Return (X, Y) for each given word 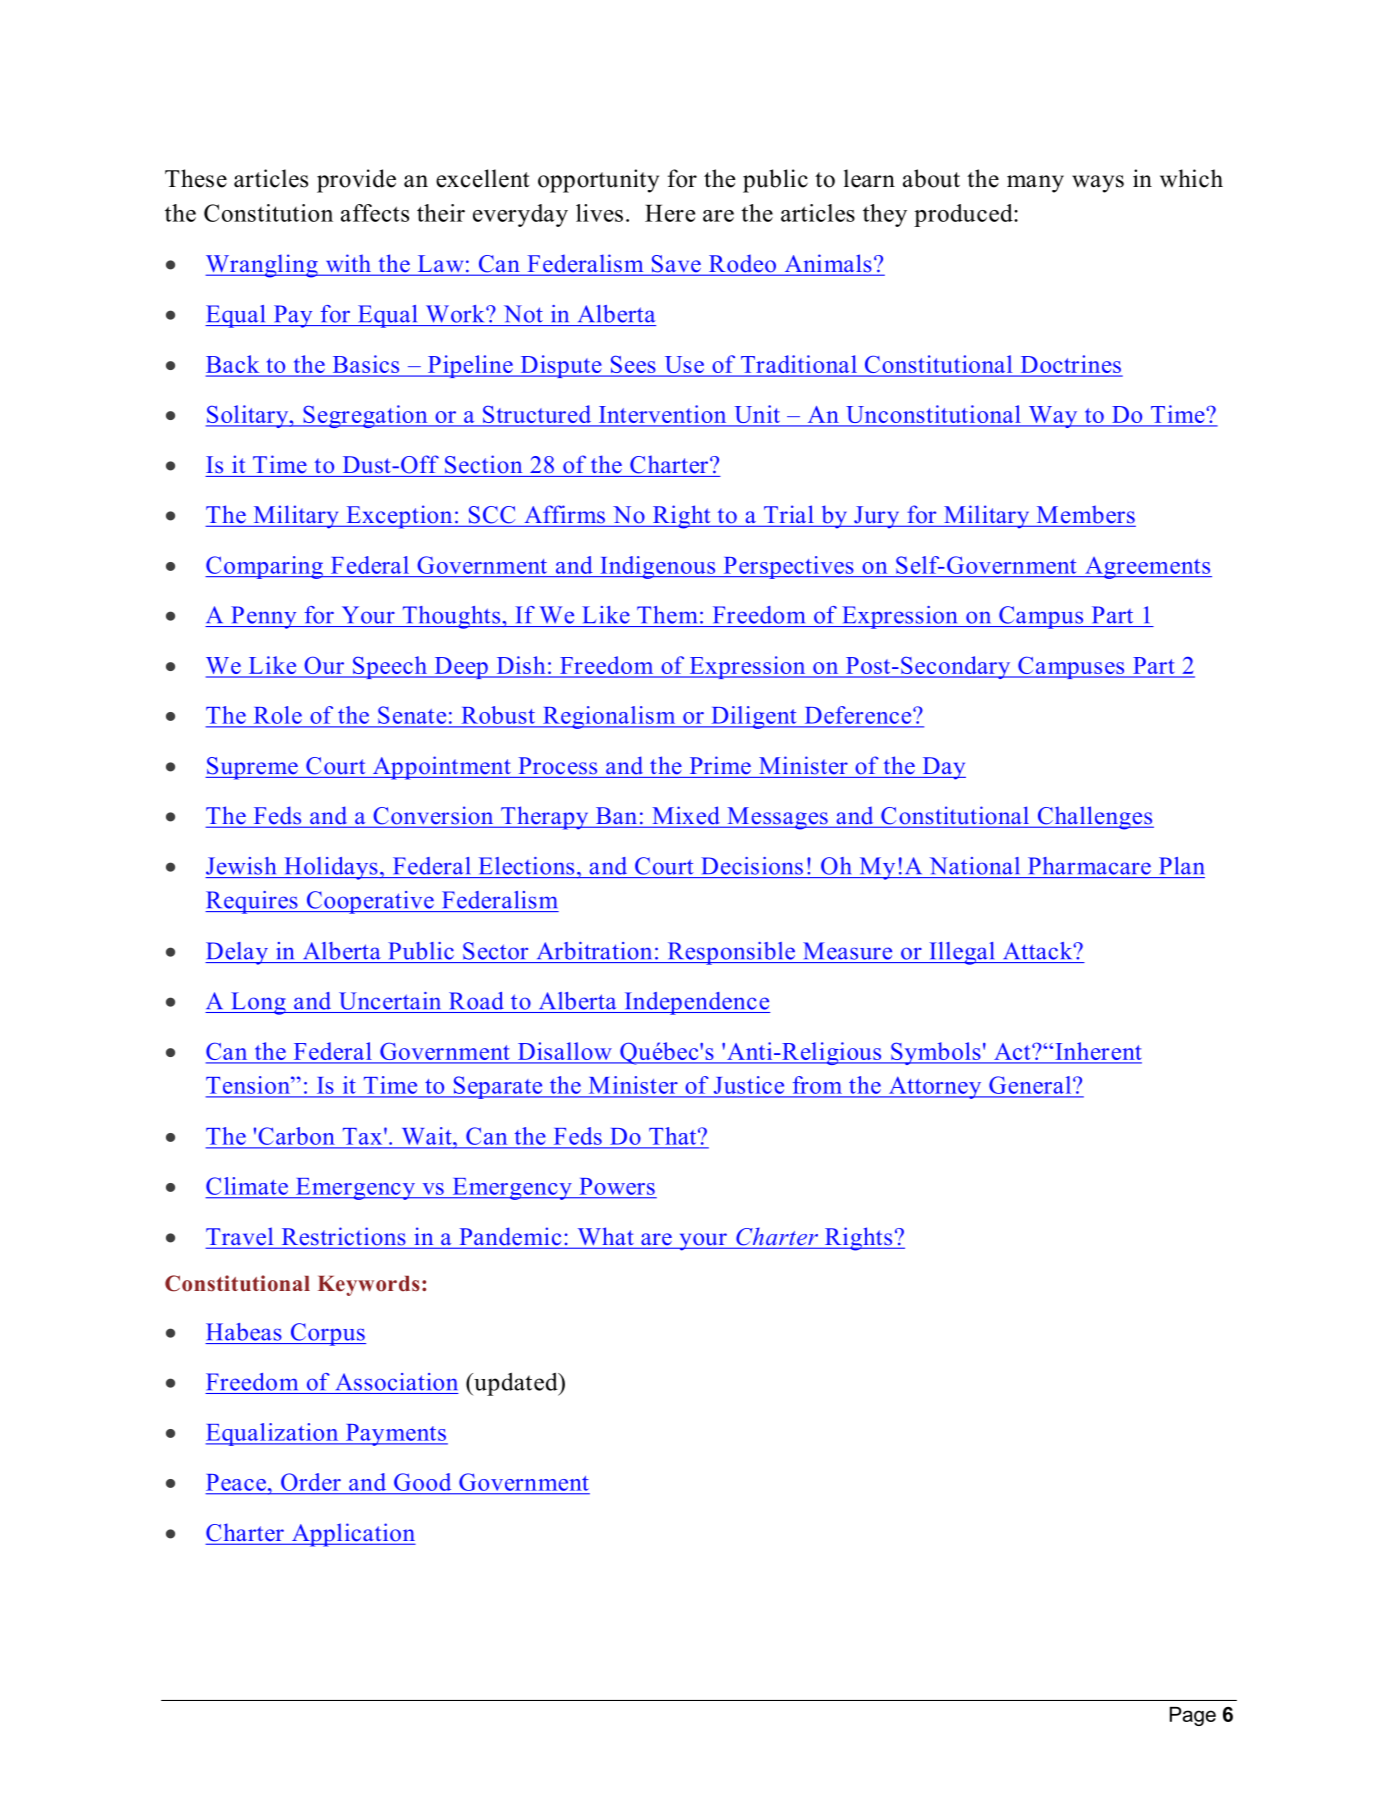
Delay (237, 953)
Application (352, 1535)
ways (1098, 184)
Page (1193, 1716)
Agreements (1147, 568)
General (1031, 1085)
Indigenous (658, 567)
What (605, 1237)
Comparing (265, 567)
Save (676, 265)
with (348, 264)
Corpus (327, 1334)
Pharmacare (1089, 866)
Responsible (731, 953)
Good (422, 1482)
